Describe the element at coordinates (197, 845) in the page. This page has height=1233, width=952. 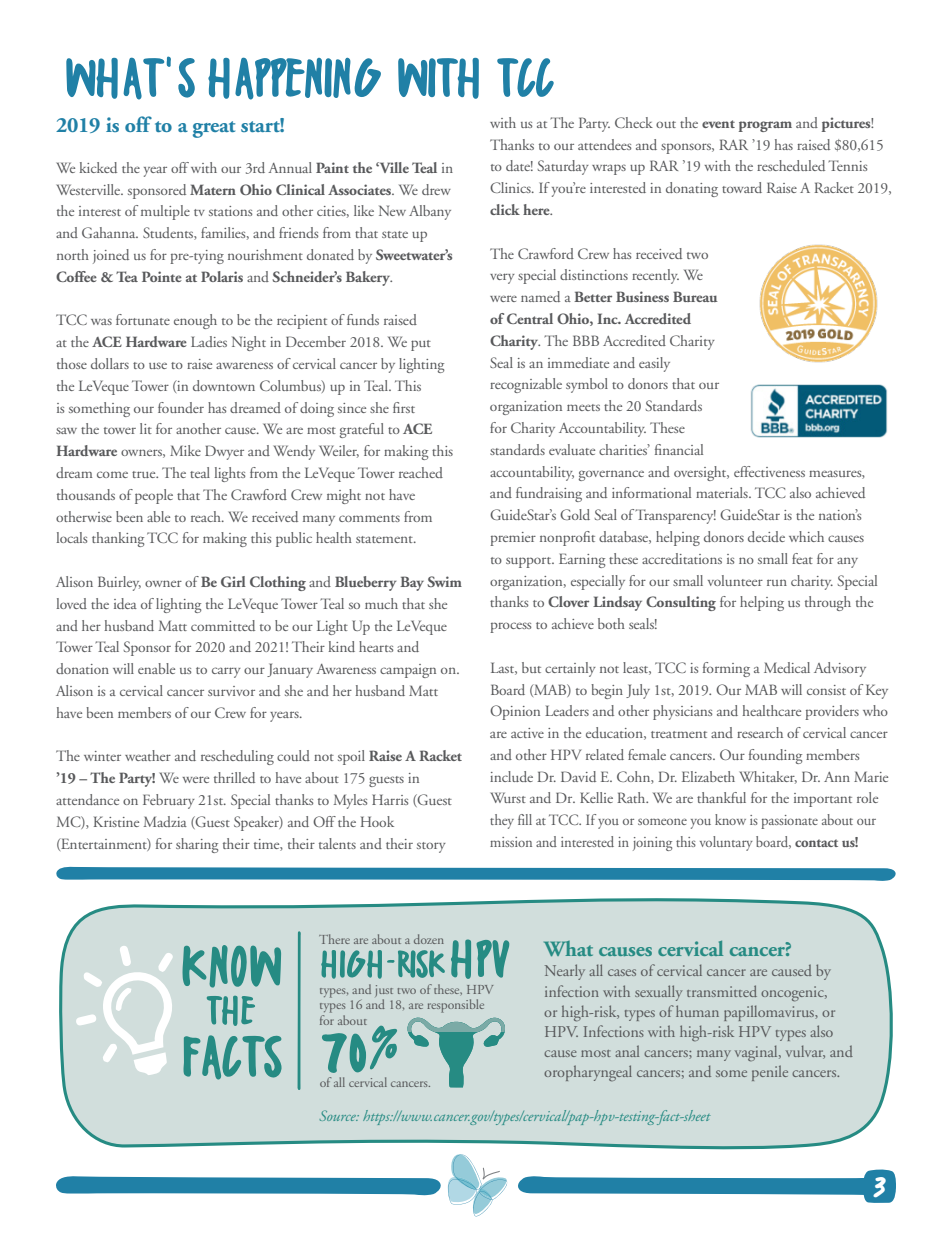
I see `sharing` at that location.
